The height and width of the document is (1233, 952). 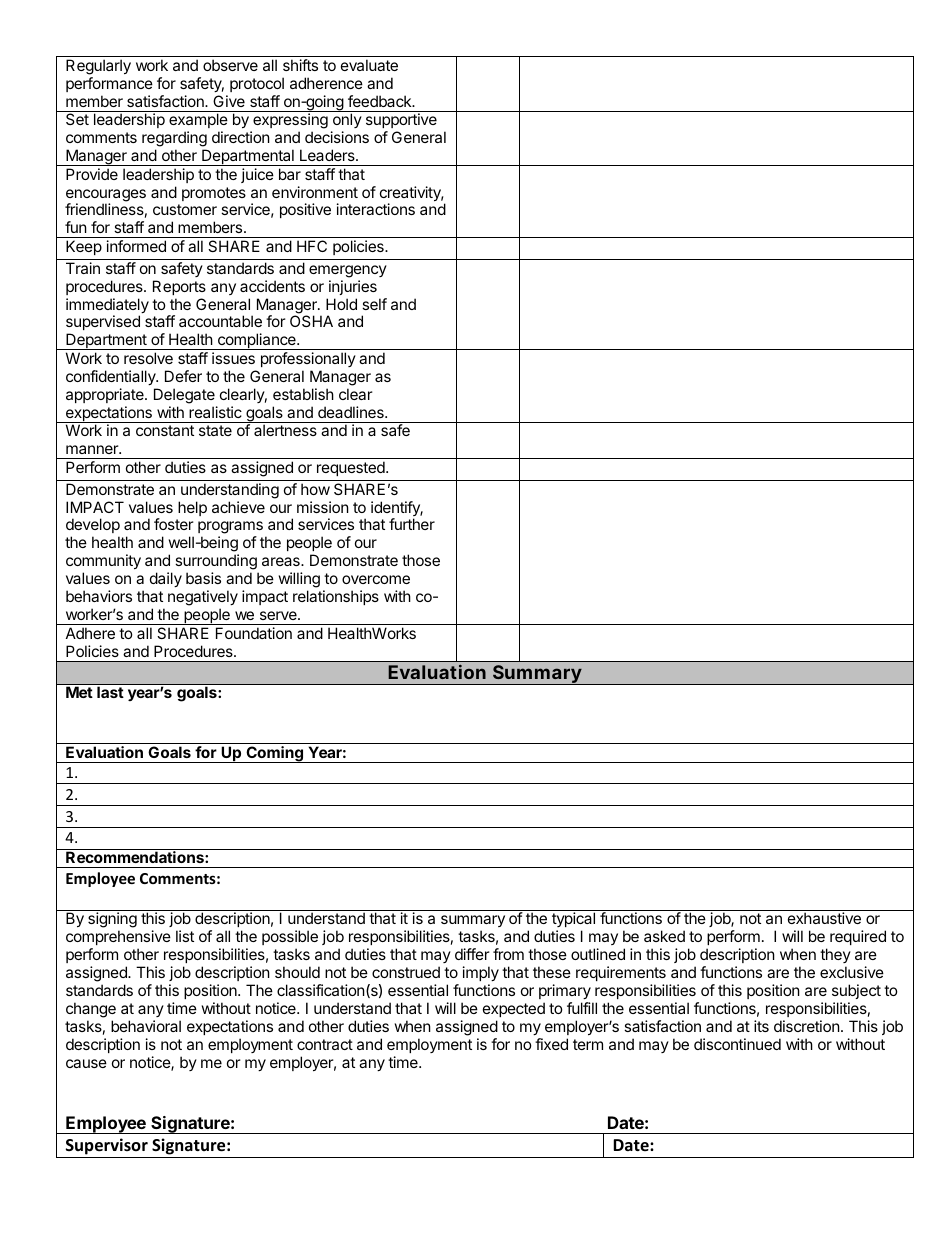 What do you see at coordinates (472, 954) in the document?
I see `differ` at bounding box center [472, 954].
